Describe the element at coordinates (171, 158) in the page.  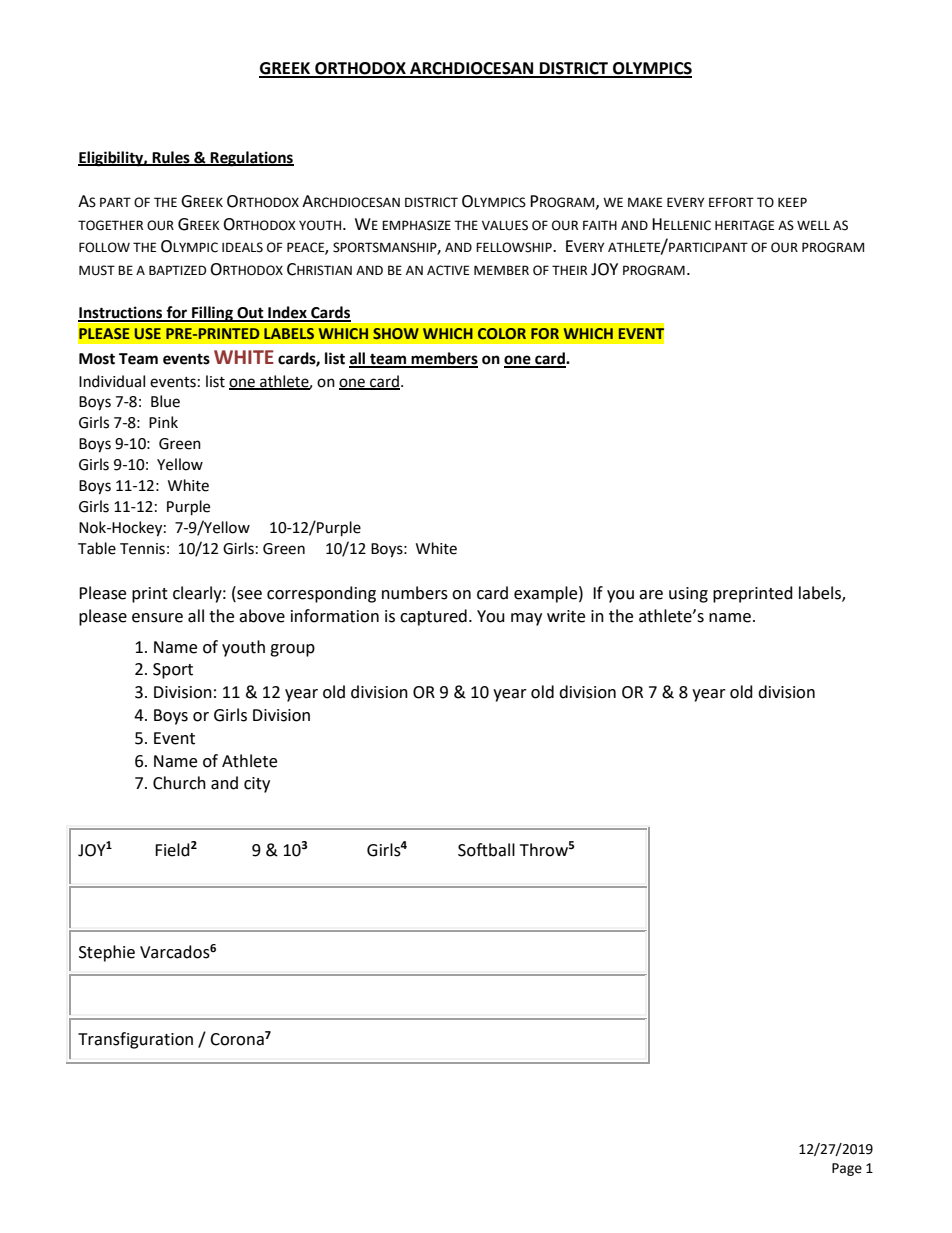
I see `Rules` at that location.
